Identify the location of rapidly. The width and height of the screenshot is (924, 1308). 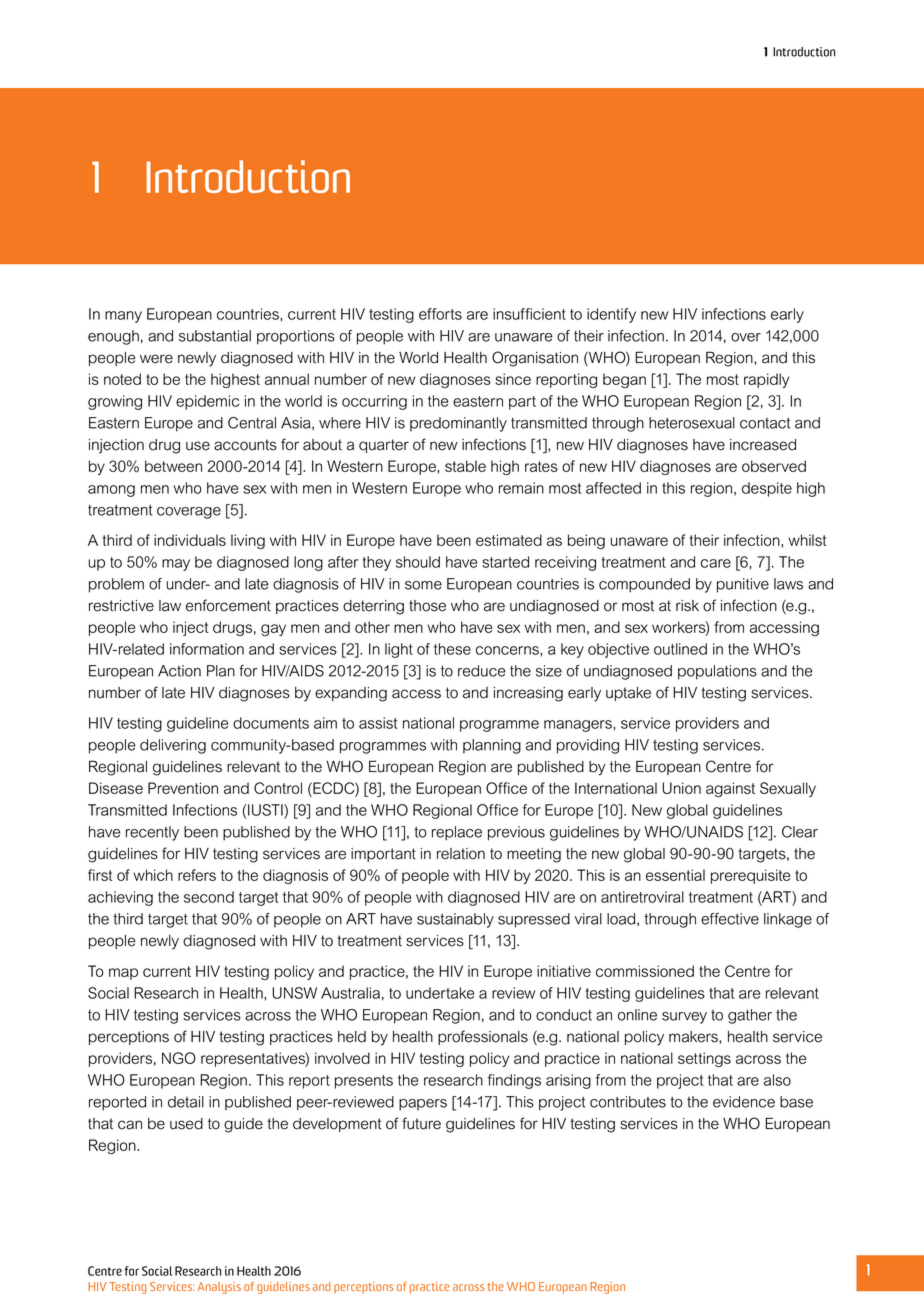
(766, 380).
